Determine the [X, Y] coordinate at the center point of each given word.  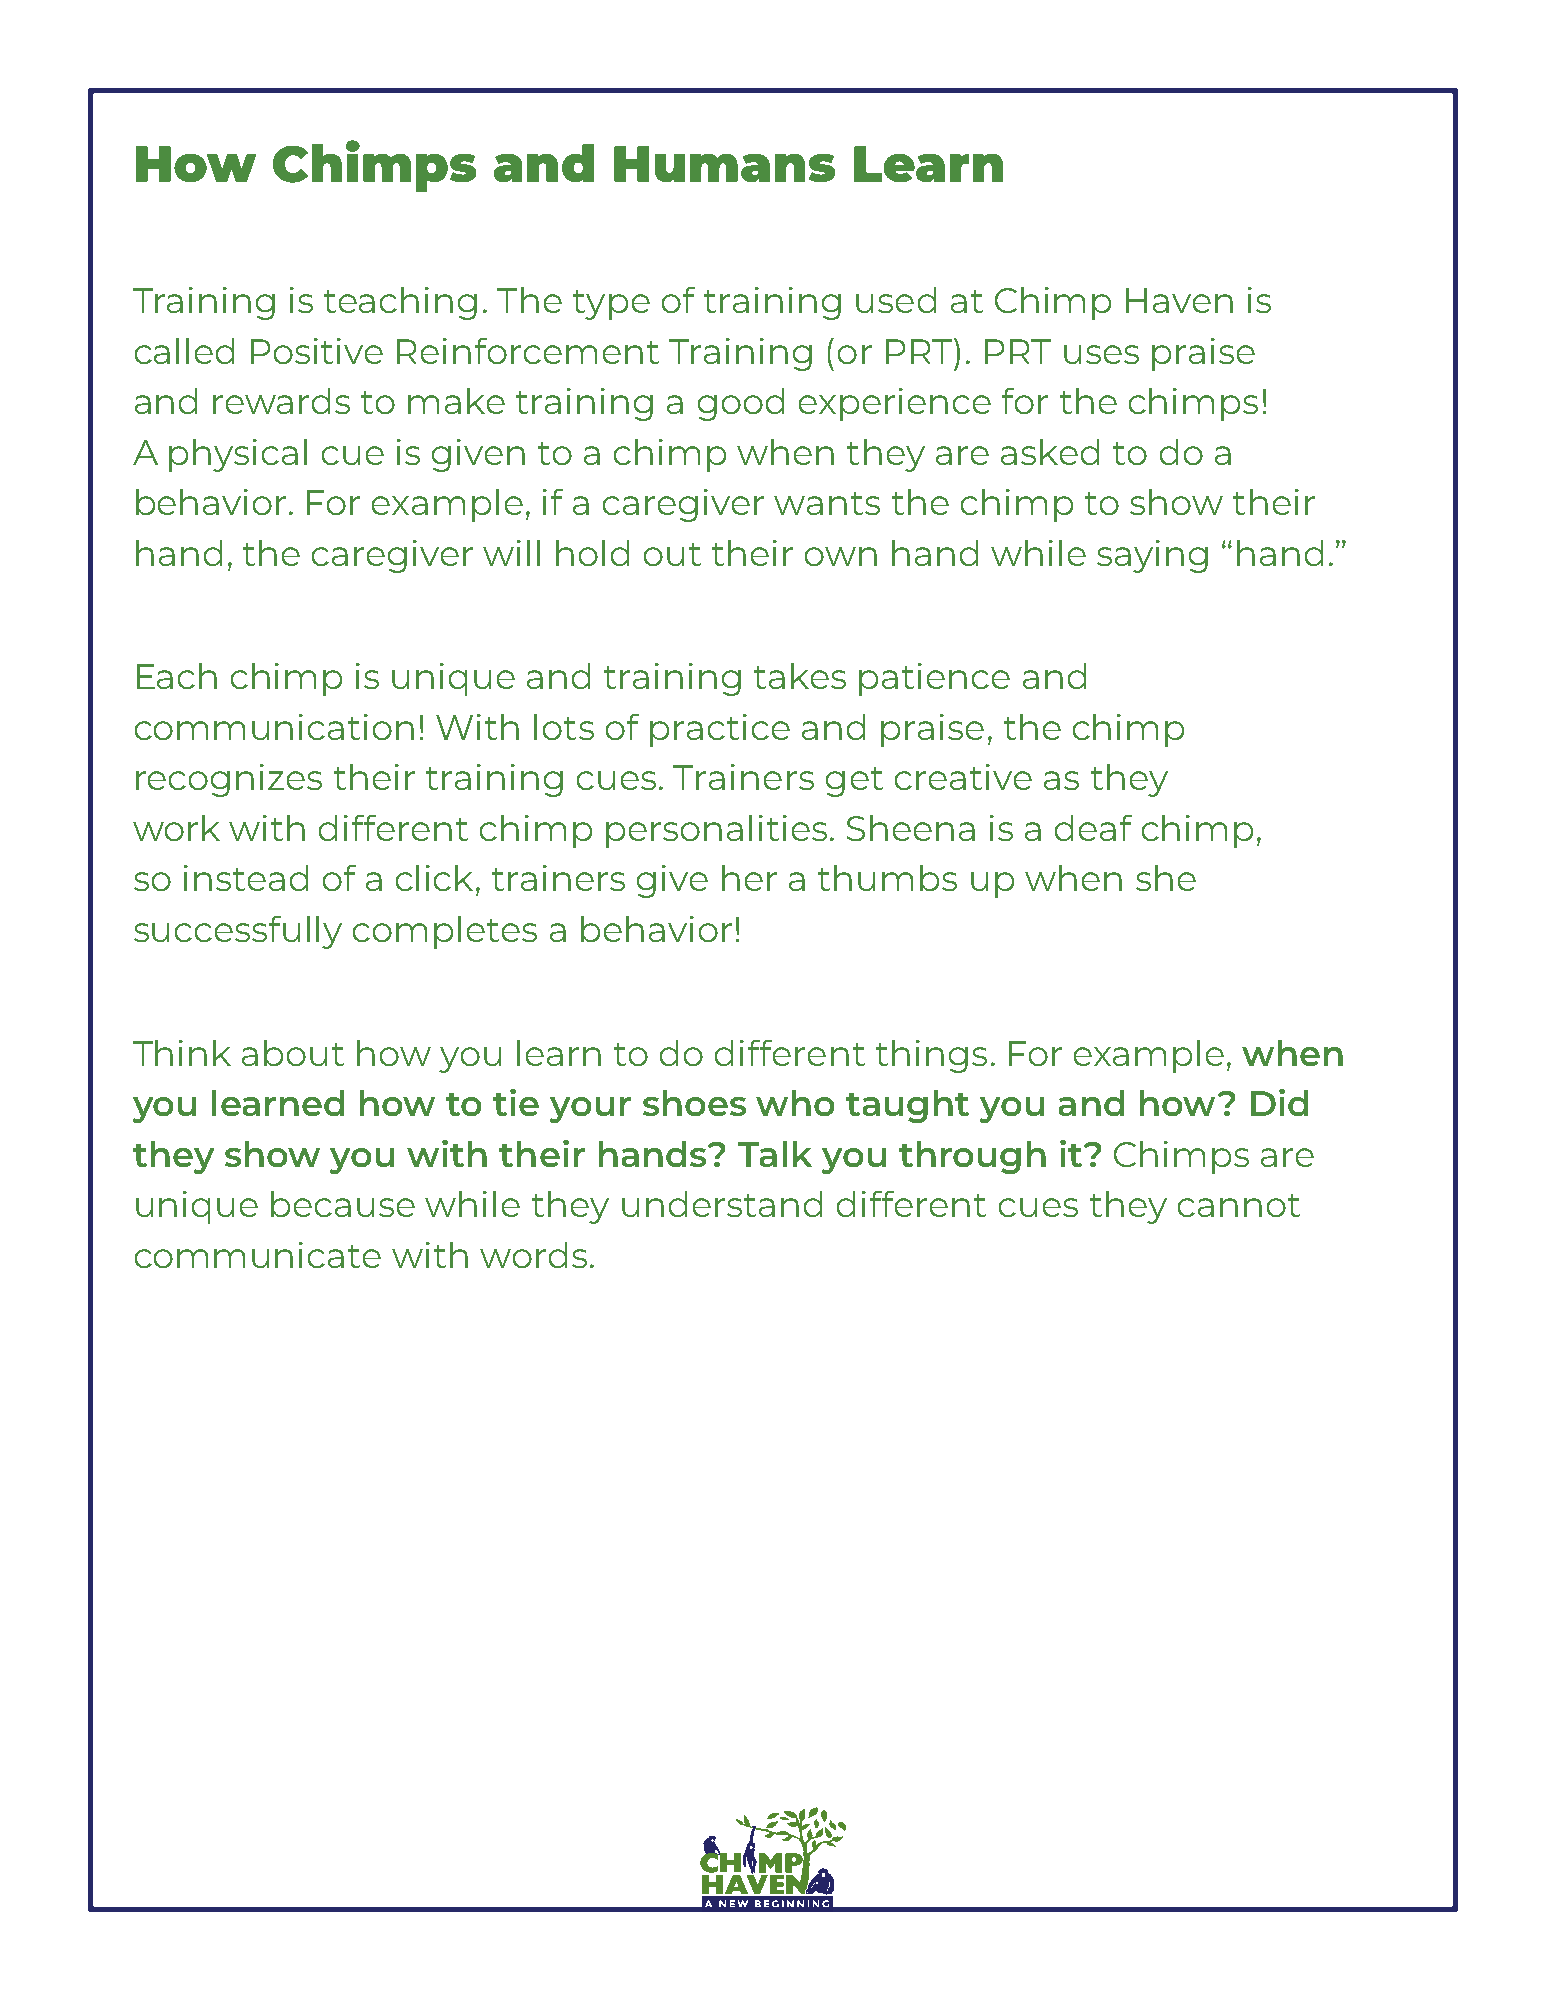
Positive [317, 351]
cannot [1239, 1205]
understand [722, 1204]
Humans [724, 164]
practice [720, 730]
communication [274, 727]
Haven [1179, 300]
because [343, 1204]
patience [934, 679]
